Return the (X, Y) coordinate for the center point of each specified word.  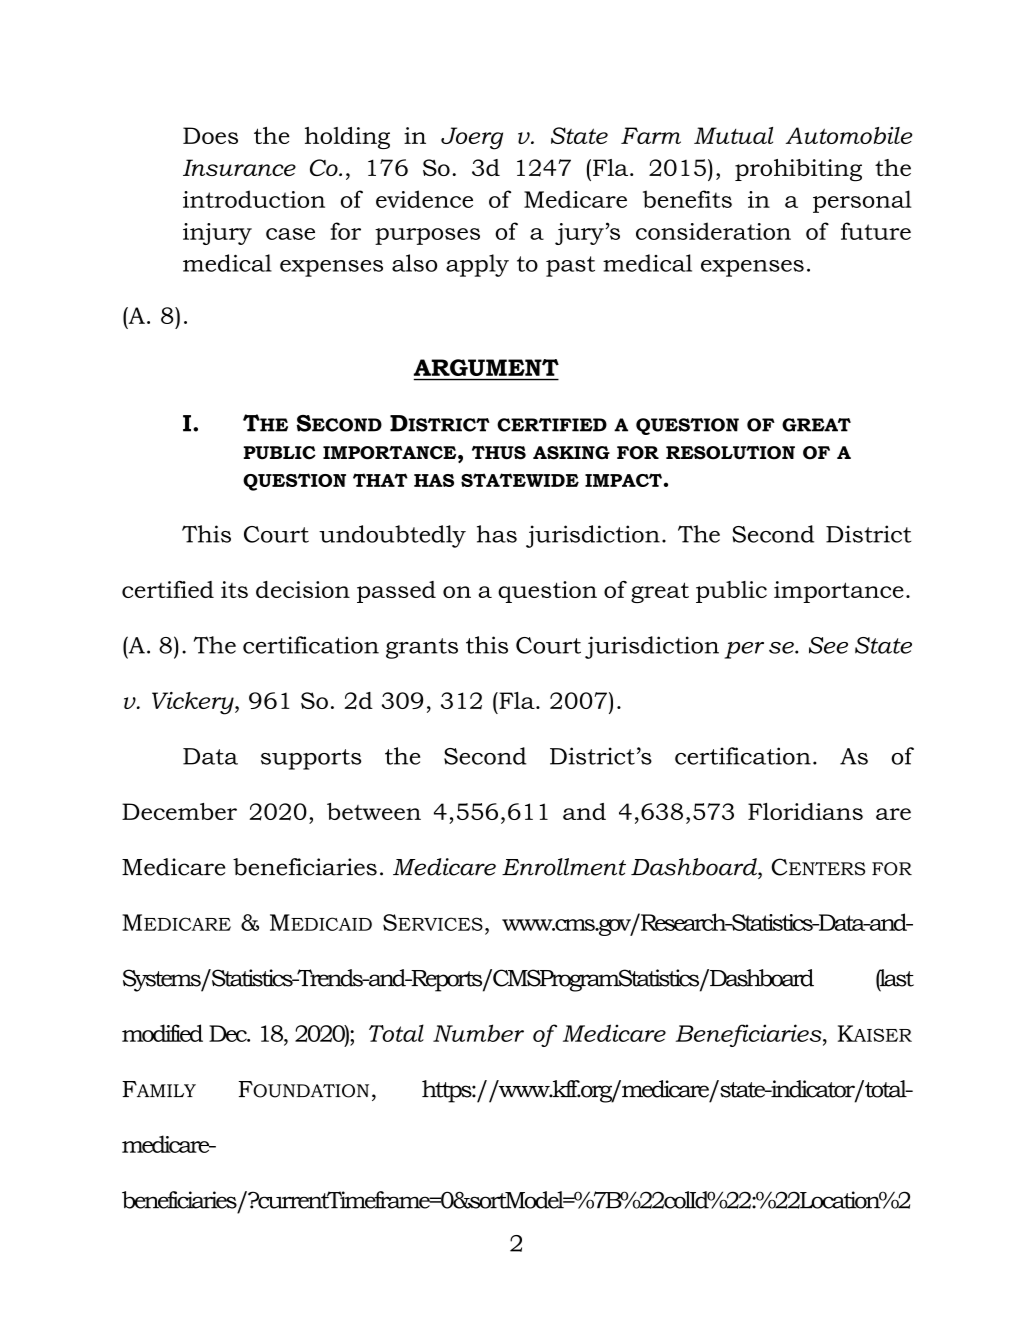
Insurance (239, 167)
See (828, 645)
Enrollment (564, 867)
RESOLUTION (730, 453)
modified (162, 1033)
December (179, 811)
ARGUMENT (486, 367)
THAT (380, 480)
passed (396, 592)
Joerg (472, 138)
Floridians (805, 811)
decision (303, 589)
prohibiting (798, 170)
